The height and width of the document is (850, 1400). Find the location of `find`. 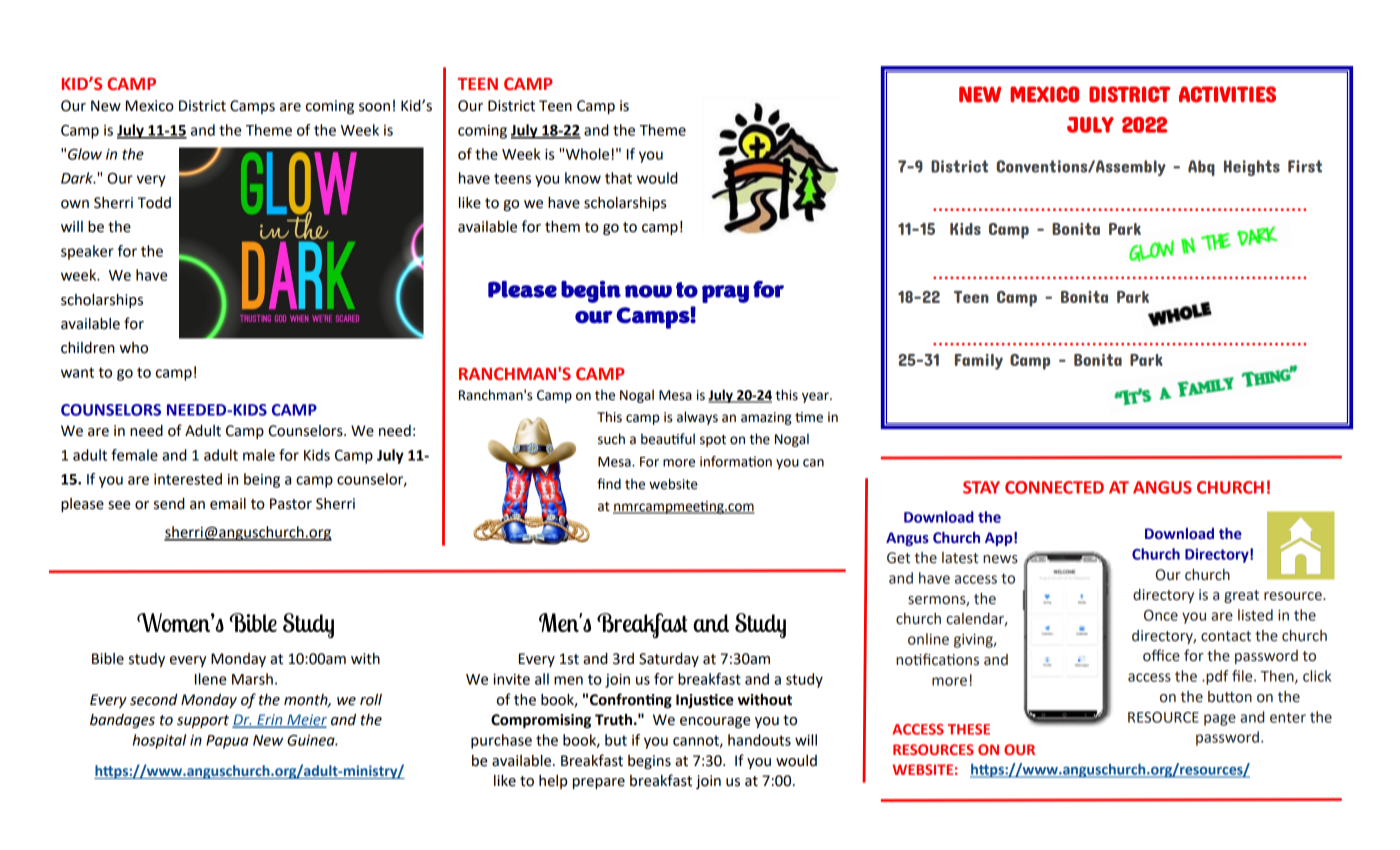

find is located at coordinates (609, 484).
